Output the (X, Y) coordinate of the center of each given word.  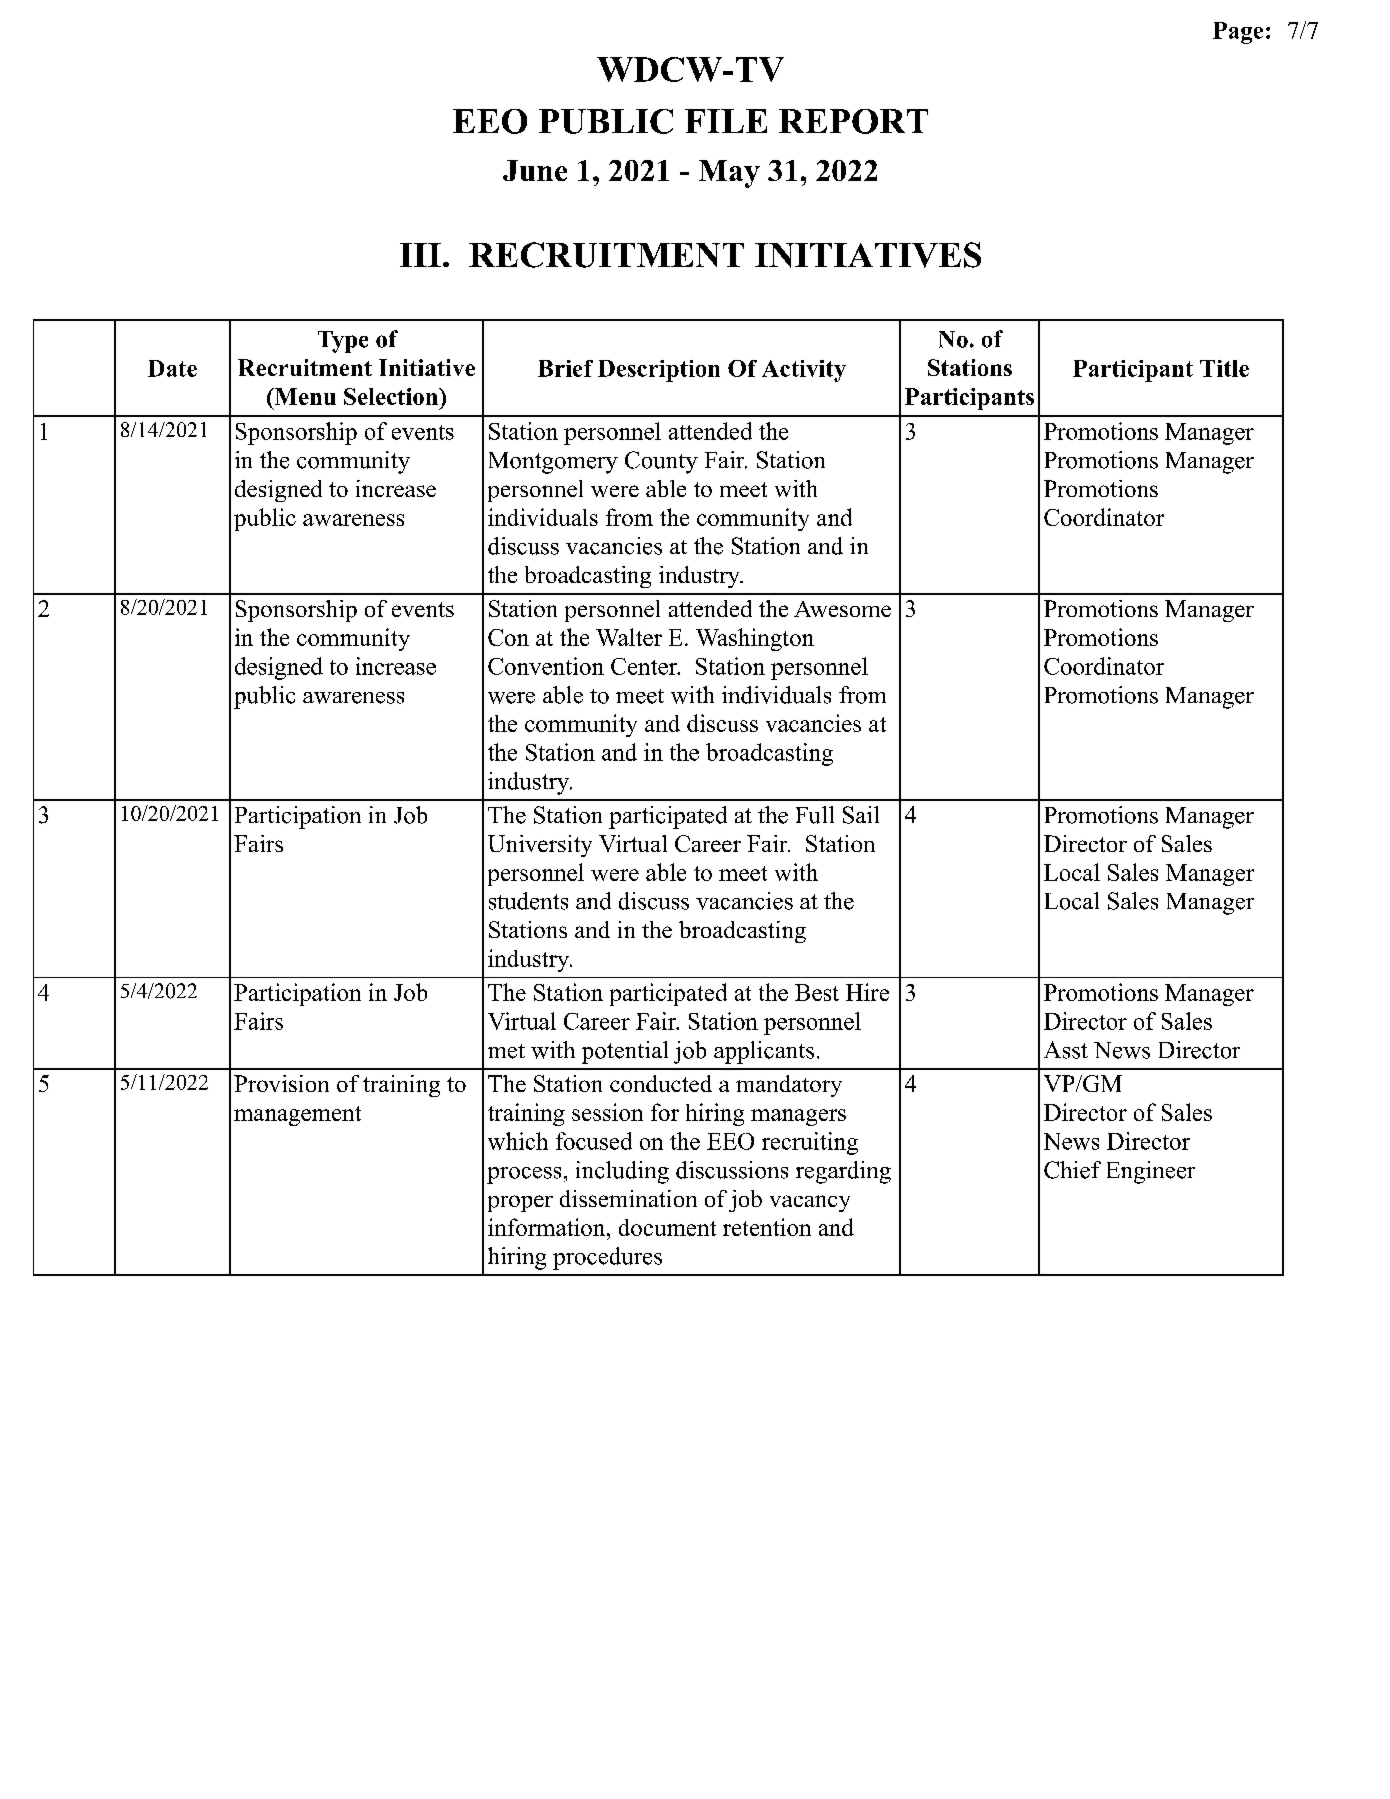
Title (1224, 368)
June (535, 170)
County (661, 462)
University (540, 846)
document (667, 1227)
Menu (304, 396)
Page (1238, 33)
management (297, 1116)
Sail (861, 815)
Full (815, 815)
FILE (726, 121)
